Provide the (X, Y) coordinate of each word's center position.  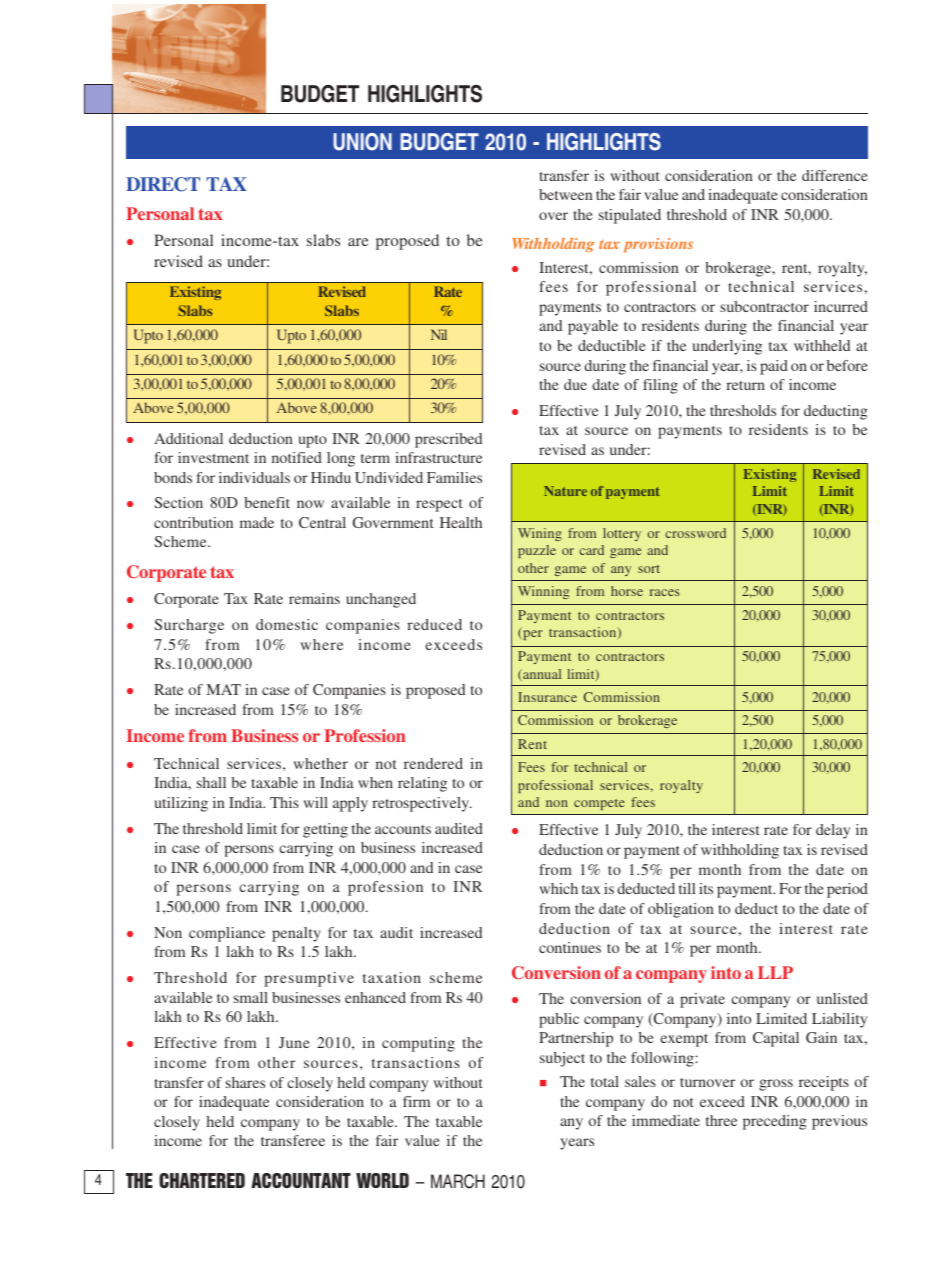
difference (835, 175)
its (706, 888)
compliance (227, 934)
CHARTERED (202, 1180)
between (566, 194)
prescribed (448, 440)
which (558, 888)
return (745, 385)
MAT (224, 689)
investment (213, 457)
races (665, 592)
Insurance (547, 697)
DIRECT (163, 184)
